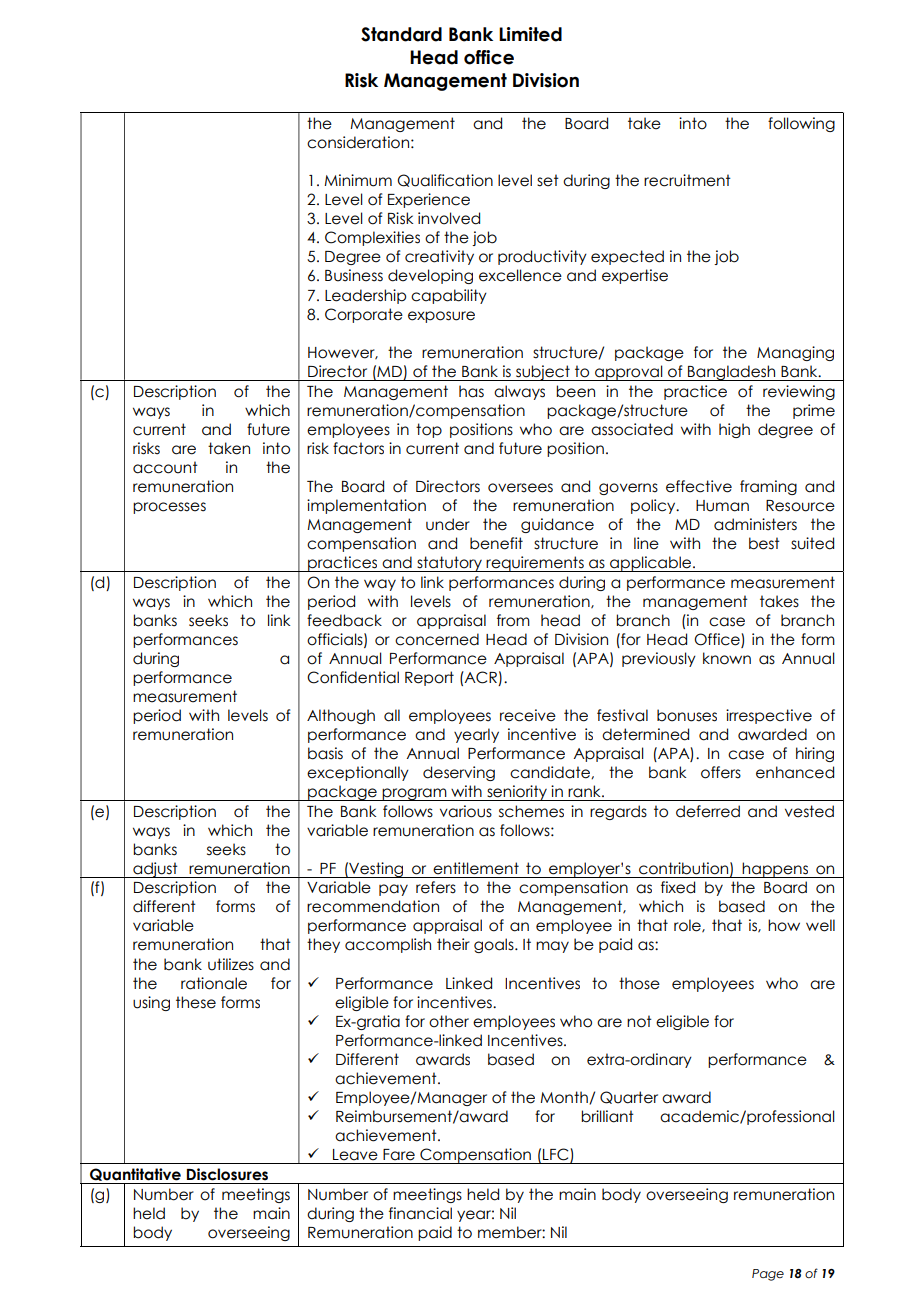 The height and width of the screenshot is (1308, 924). Describe the element at coordinates (801, 124) in the screenshot. I see `following` at that location.
